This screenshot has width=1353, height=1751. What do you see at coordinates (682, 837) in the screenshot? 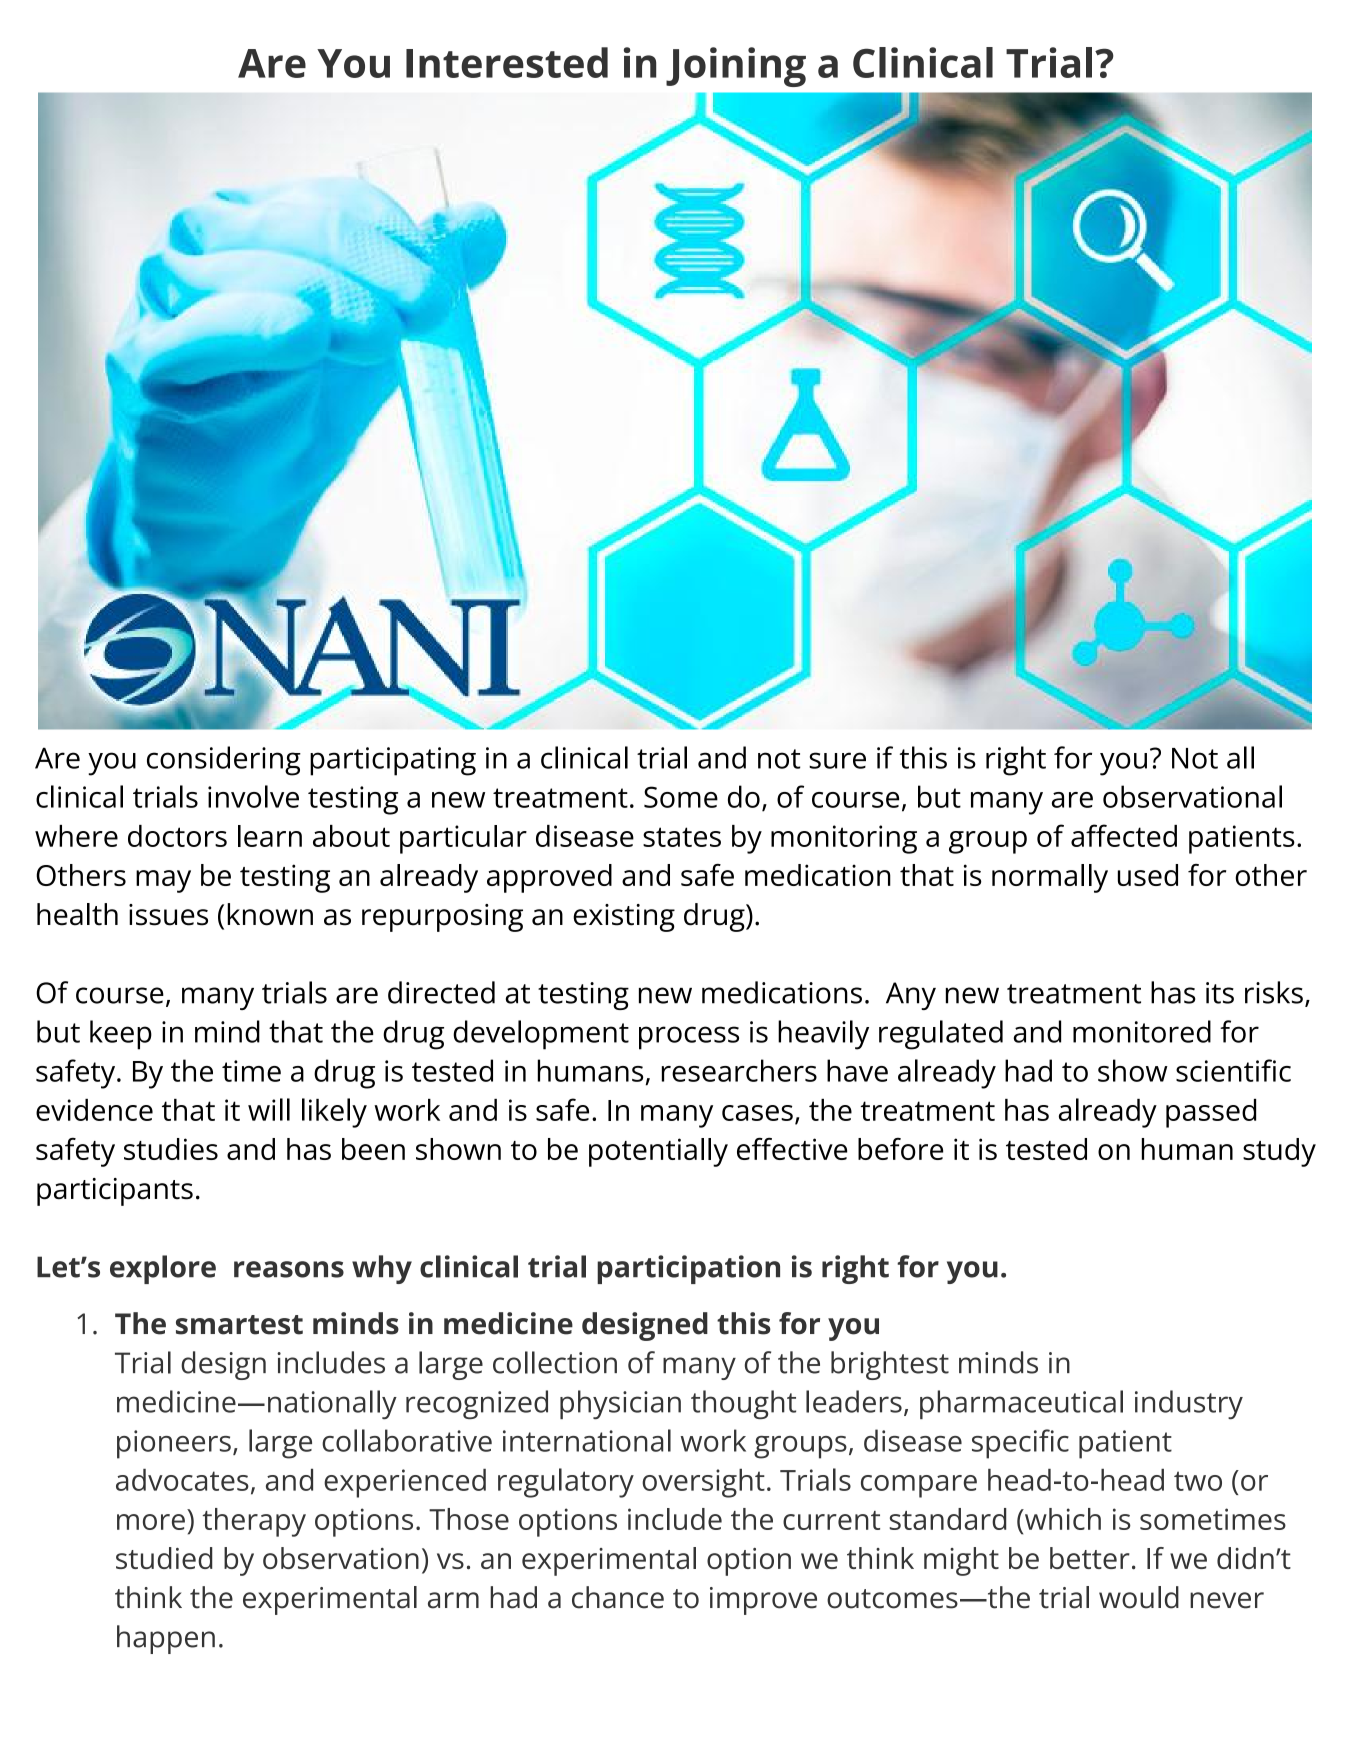
I see `states` at bounding box center [682, 837].
